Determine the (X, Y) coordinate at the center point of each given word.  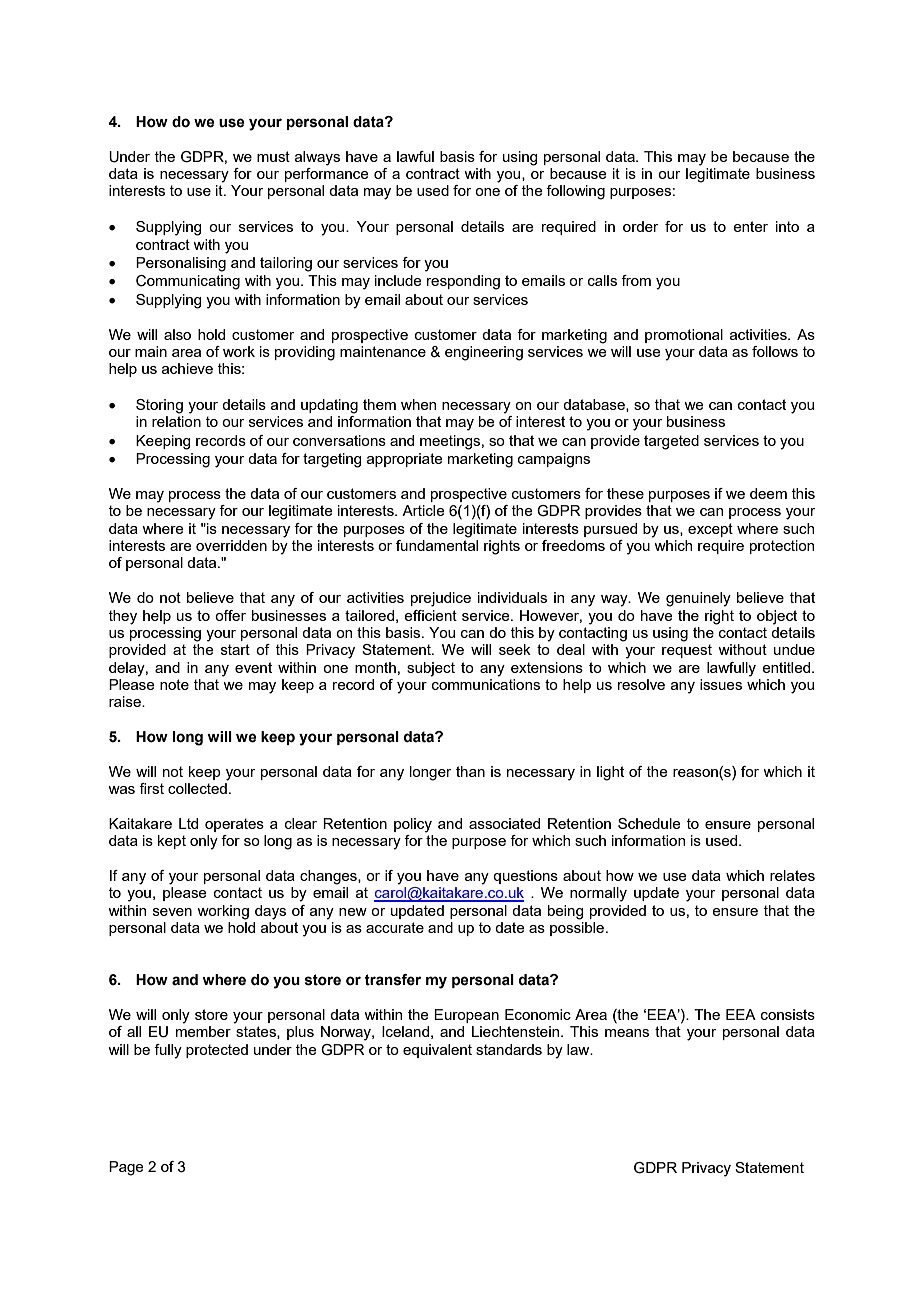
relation (176, 421)
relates (792, 875)
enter (750, 226)
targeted (671, 442)
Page (126, 1168)
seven (172, 912)
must (273, 156)
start (235, 649)
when (418, 404)
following (575, 192)
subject (431, 669)
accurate (395, 927)
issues (721, 684)
